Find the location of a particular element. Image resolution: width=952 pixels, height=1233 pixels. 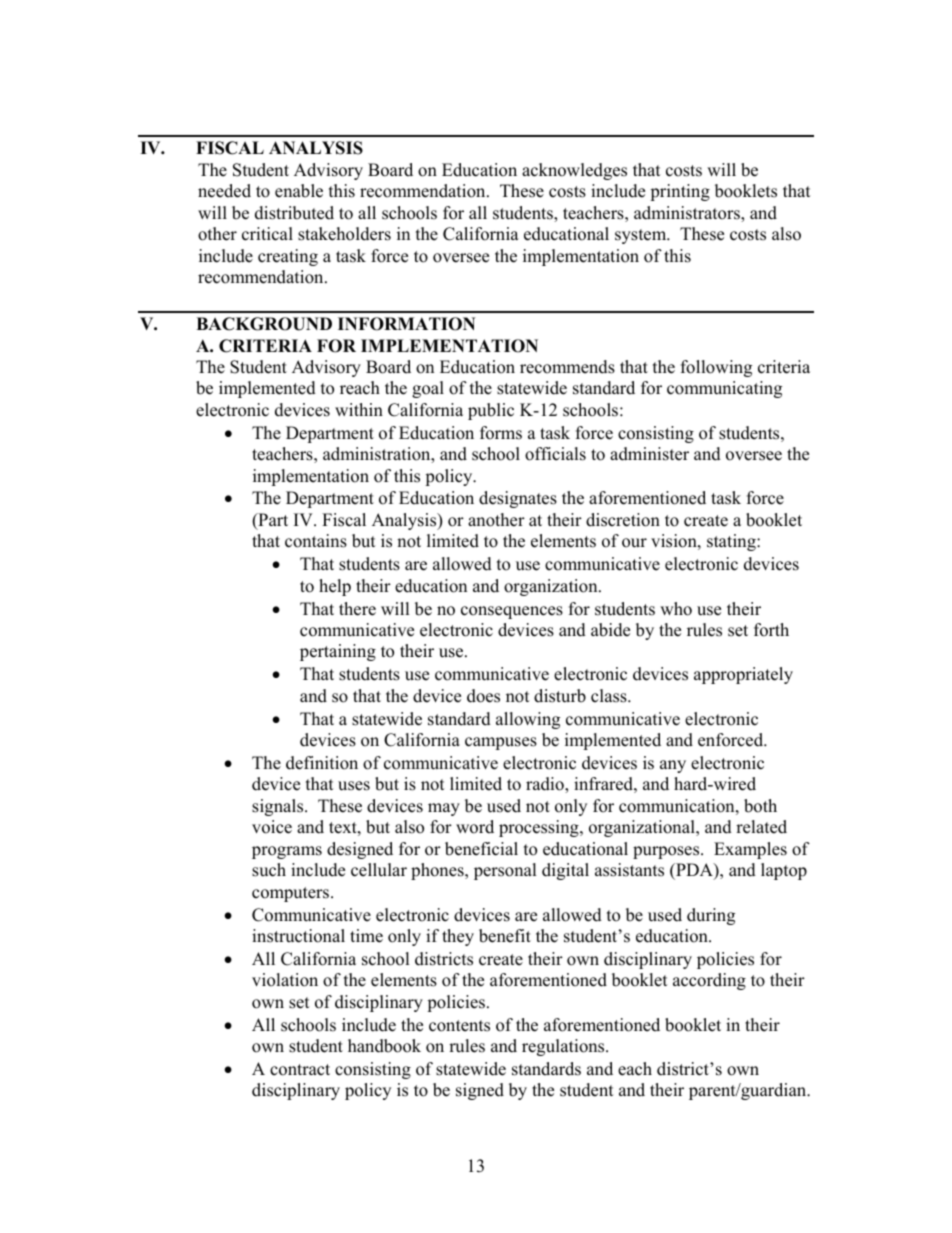

radio is located at coordinates (546, 785).
